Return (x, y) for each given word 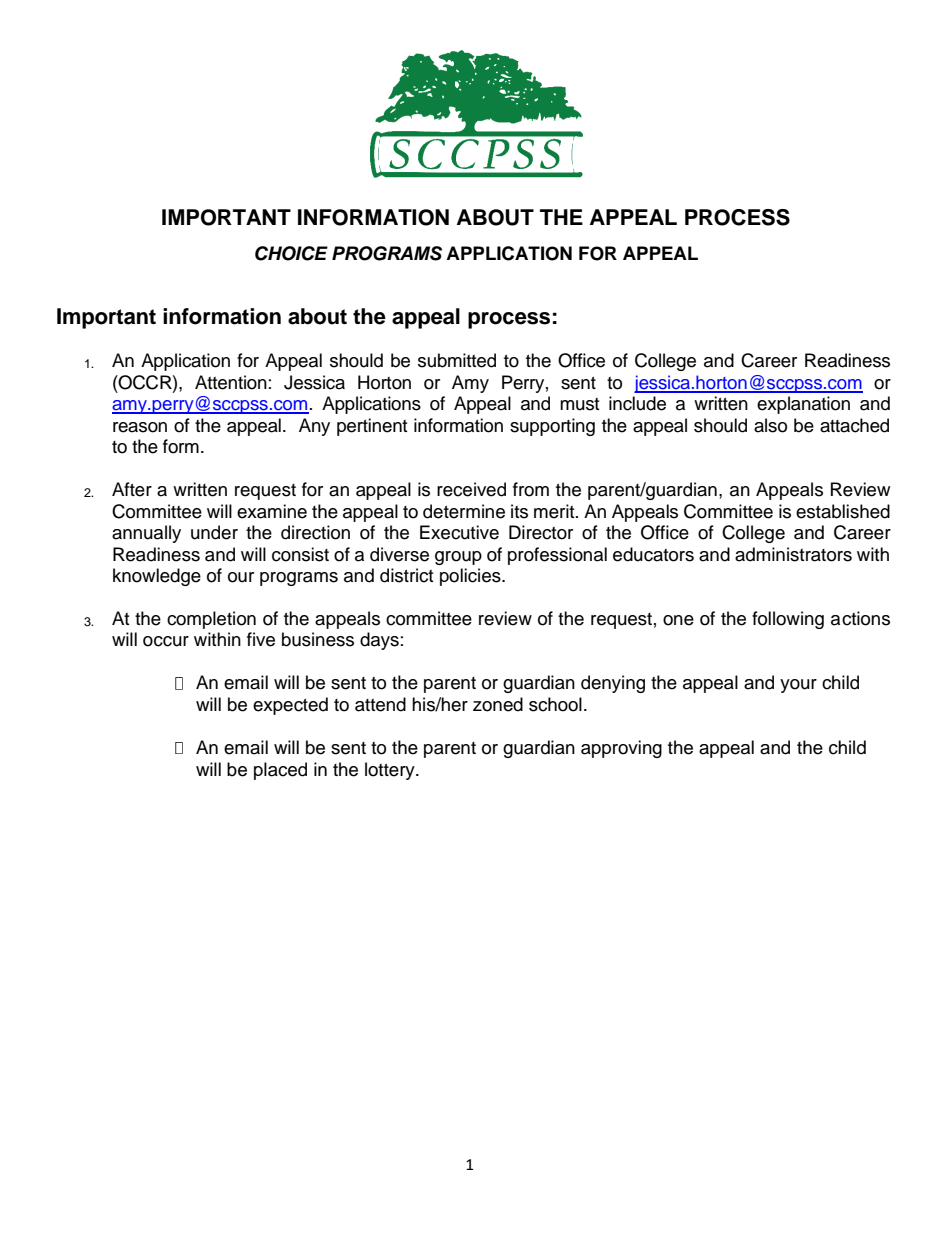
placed (280, 771)
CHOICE (291, 253)
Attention (231, 382)
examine (272, 511)
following (788, 620)
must (579, 404)
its (519, 511)
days (379, 641)
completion (211, 620)
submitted (457, 360)
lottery (391, 771)
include (637, 403)
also (770, 425)
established (843, 511)
